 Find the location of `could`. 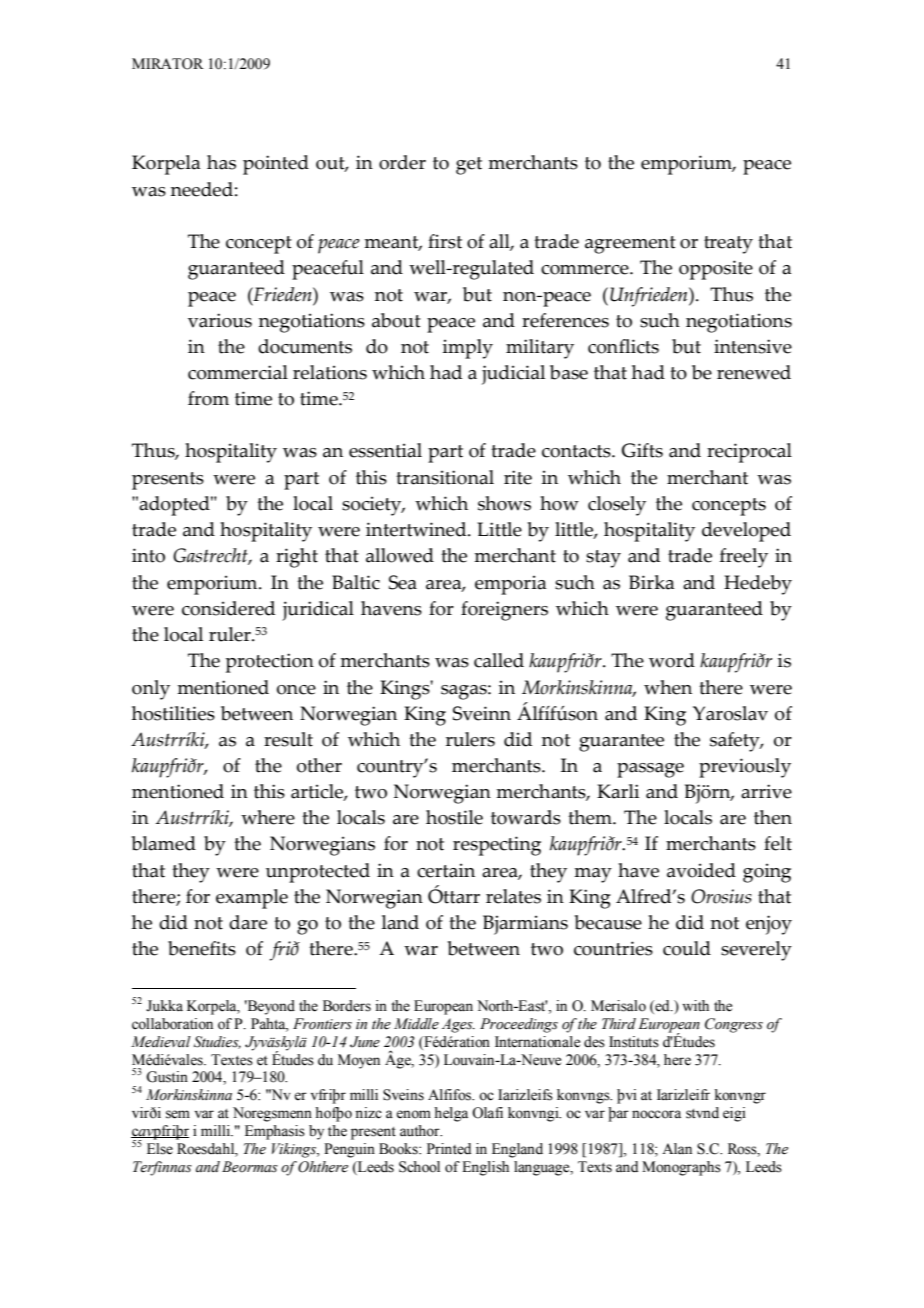

could is located at coordinates (687, 948).
